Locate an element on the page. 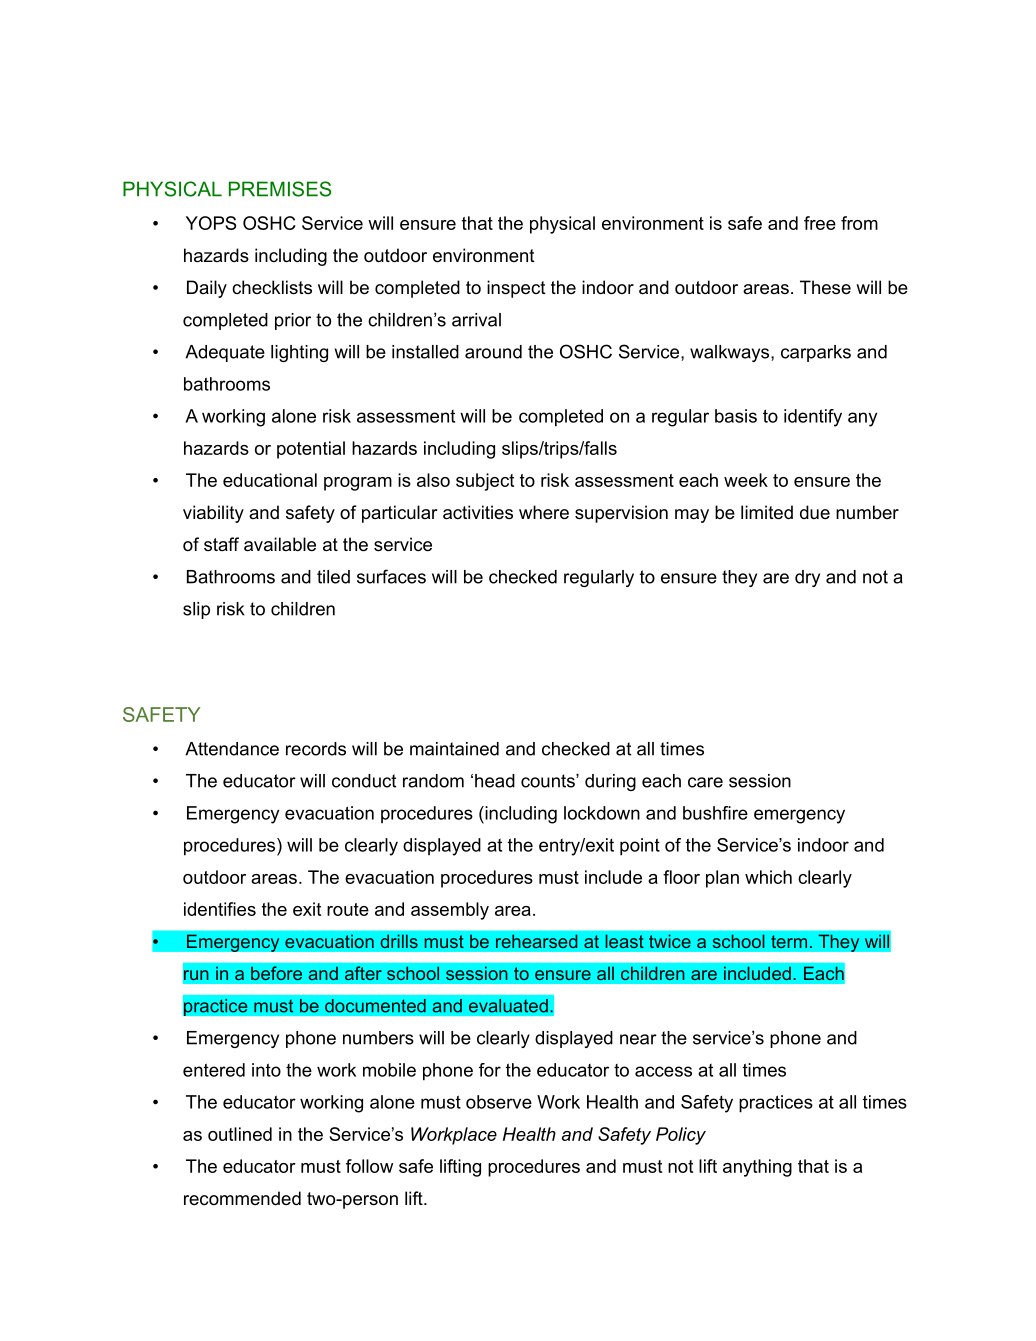  recommended is located at coordinates (242, 1198).
